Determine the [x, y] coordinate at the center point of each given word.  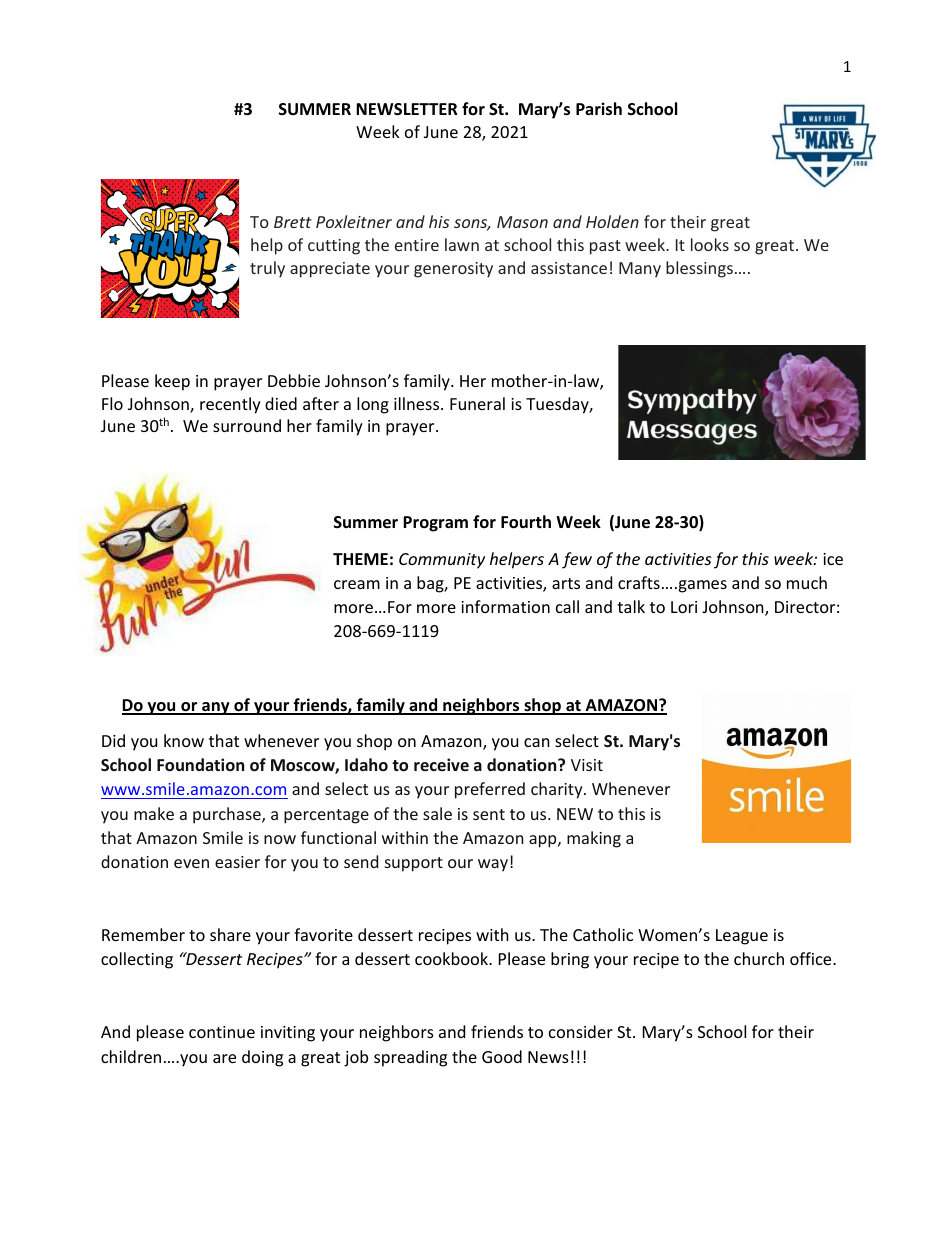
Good [502, 1056]
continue [222, 1032]
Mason [522, 222]
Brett [293, 222]
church [759, 958]
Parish [599, 109]
